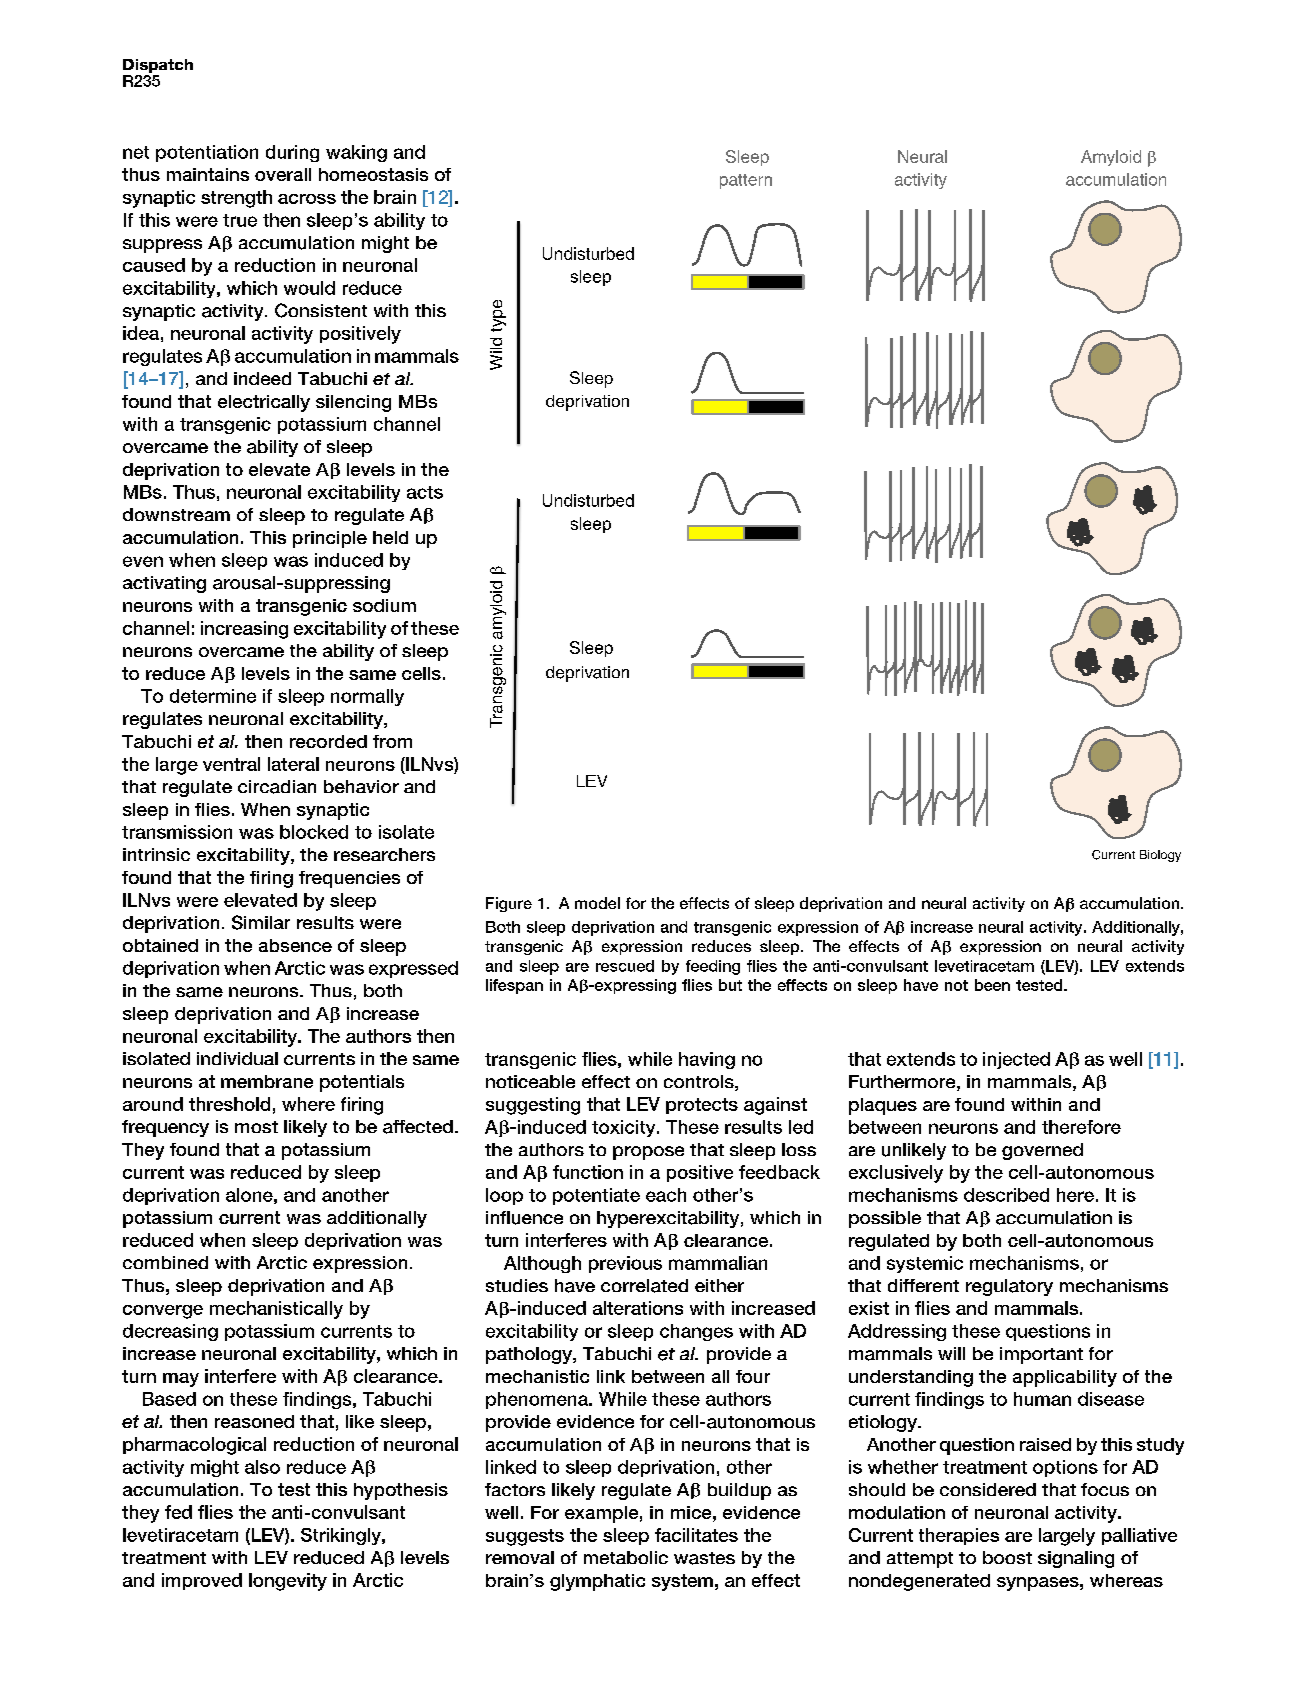 The height and width of the document is (1697, 1307). Describe the element at coordinates (746, 181) in the document. I see `pattern` at that location.
